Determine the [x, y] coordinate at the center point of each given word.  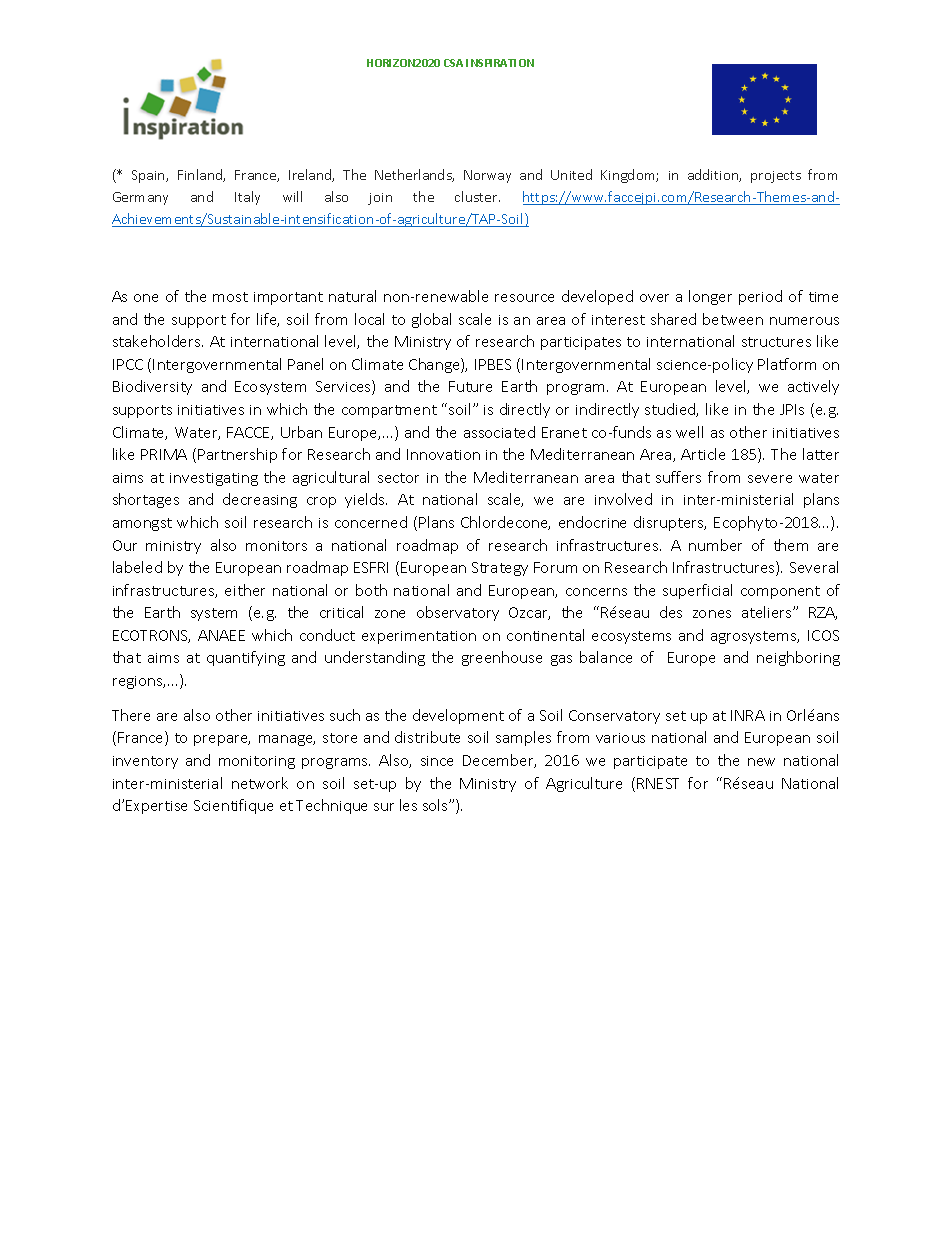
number [715, 545]
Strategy [500, 569]
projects [776, 177]
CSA [453, 63]
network [260, 783]
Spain [149, 176]
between [733, 319]
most [230, 297]
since [437, 761]
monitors [276, 546]
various [620, 738]
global [431, 320]
